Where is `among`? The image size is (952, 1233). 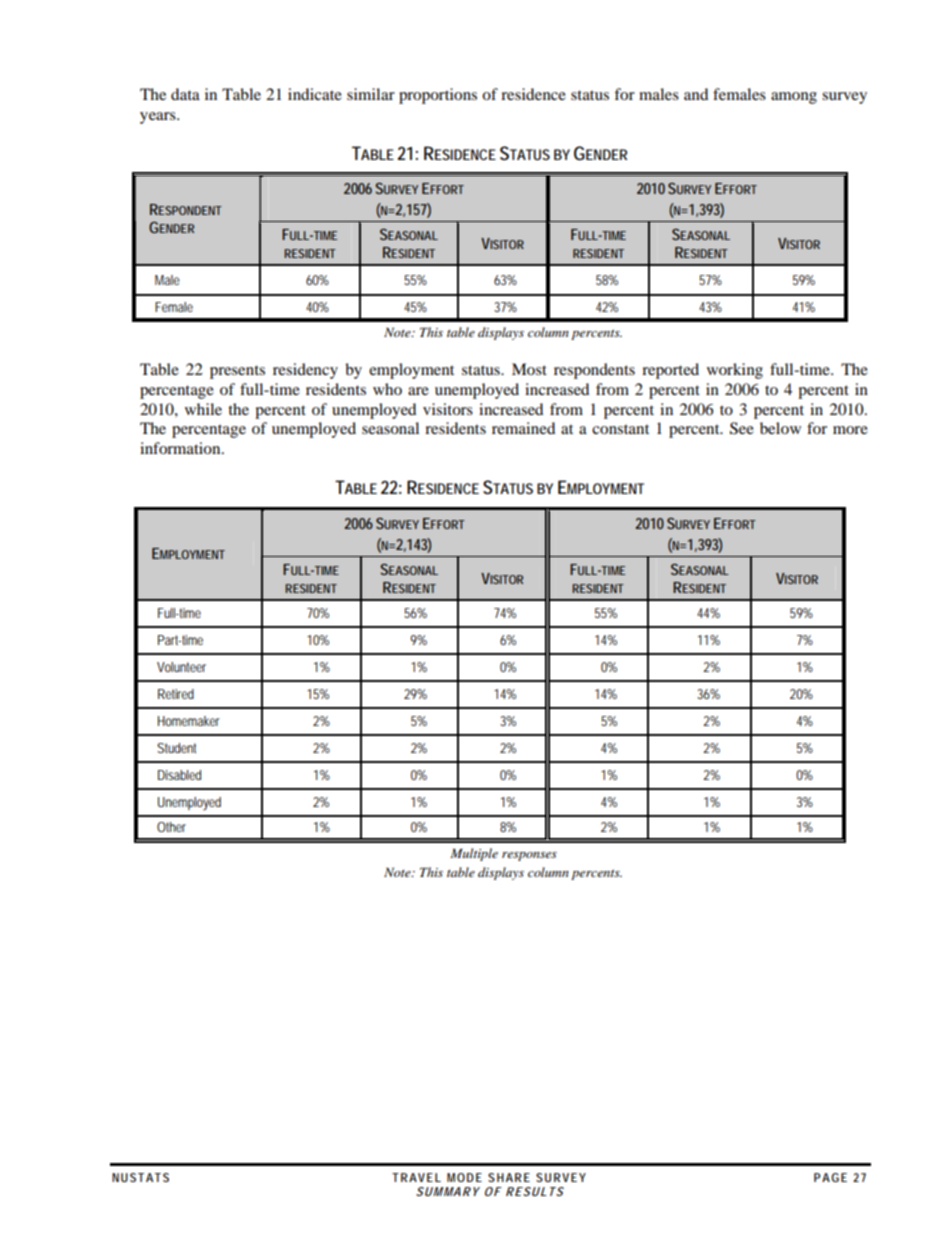 among is located at coordinates (794, 98).
